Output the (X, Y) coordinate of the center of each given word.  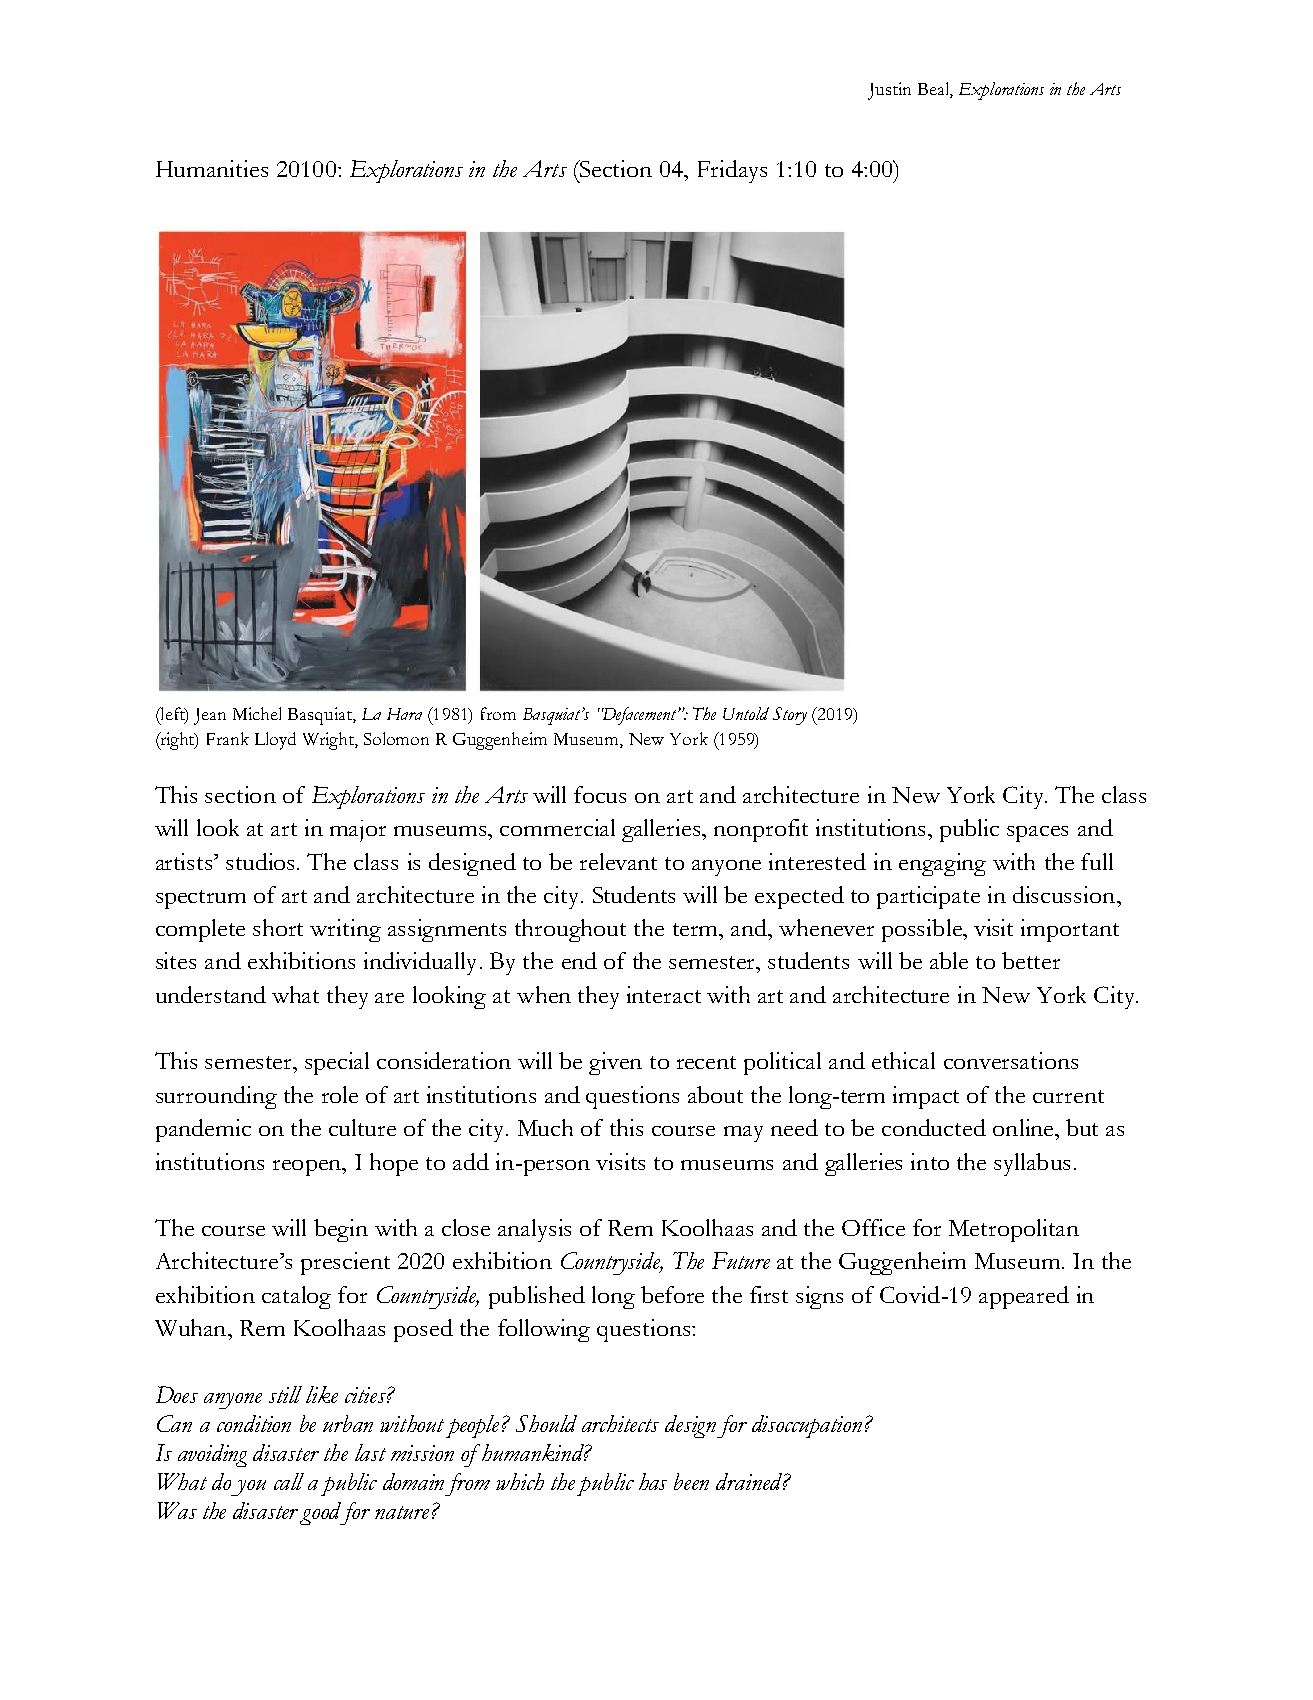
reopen (308, 1168)
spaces (1037, 834)
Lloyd (275, 741)
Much (545, 1127)
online (1024, 1127)
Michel (257, 713)
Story (790, 716)
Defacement (640, 716)
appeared (1024, 1297)
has (653, 1481)
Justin (889, 91)
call (289, 1481)
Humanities (212, 168)
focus (600, 794)
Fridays (732, 171)
